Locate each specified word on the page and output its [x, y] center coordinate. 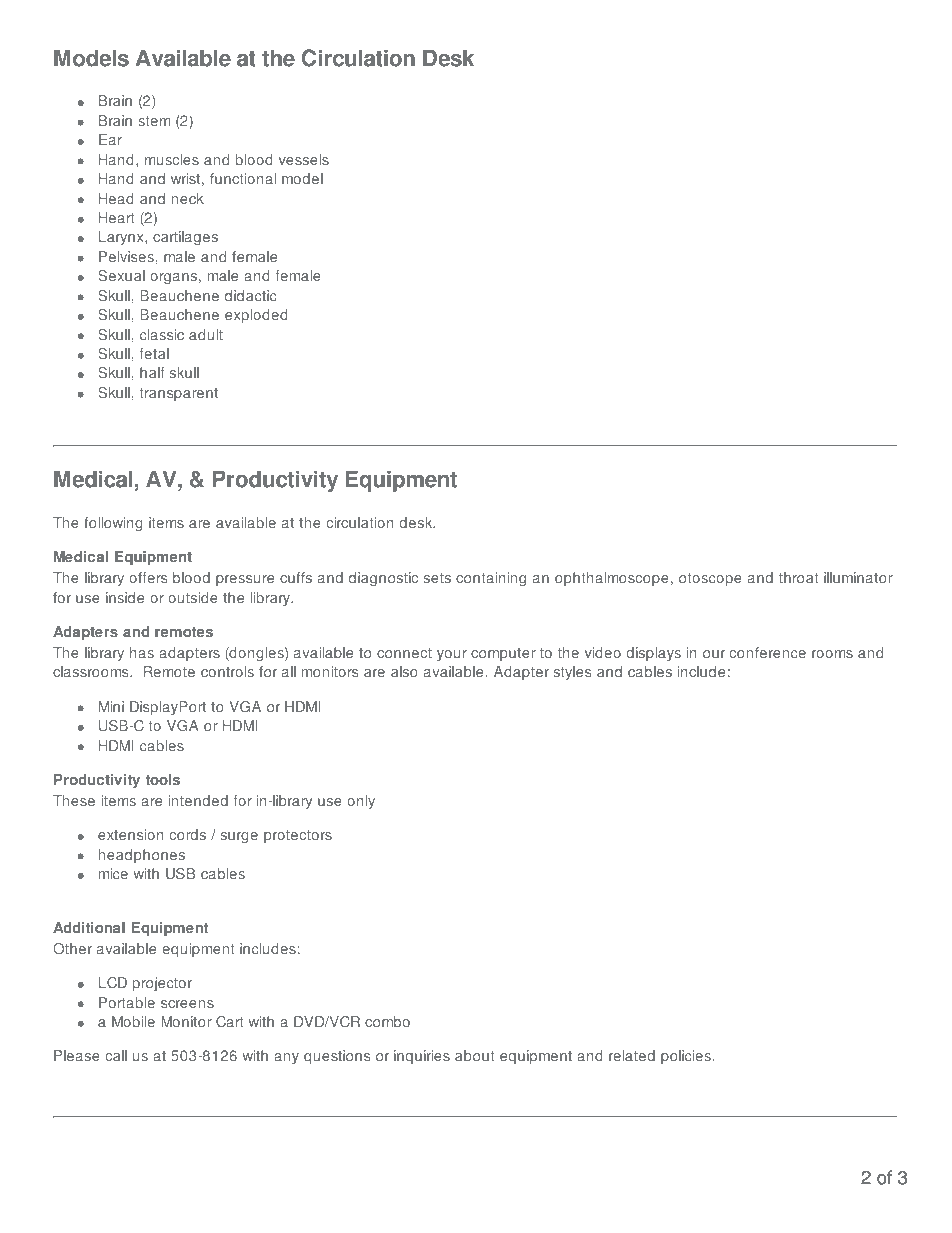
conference [768, 653]
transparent [179, 394]
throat [798, 578]
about [474, 1056]
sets [437, 578]
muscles [172, 160]
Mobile [133, 1022]
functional [243, 179]
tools [163, 780]
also [404, 672]
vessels [304, 160]
